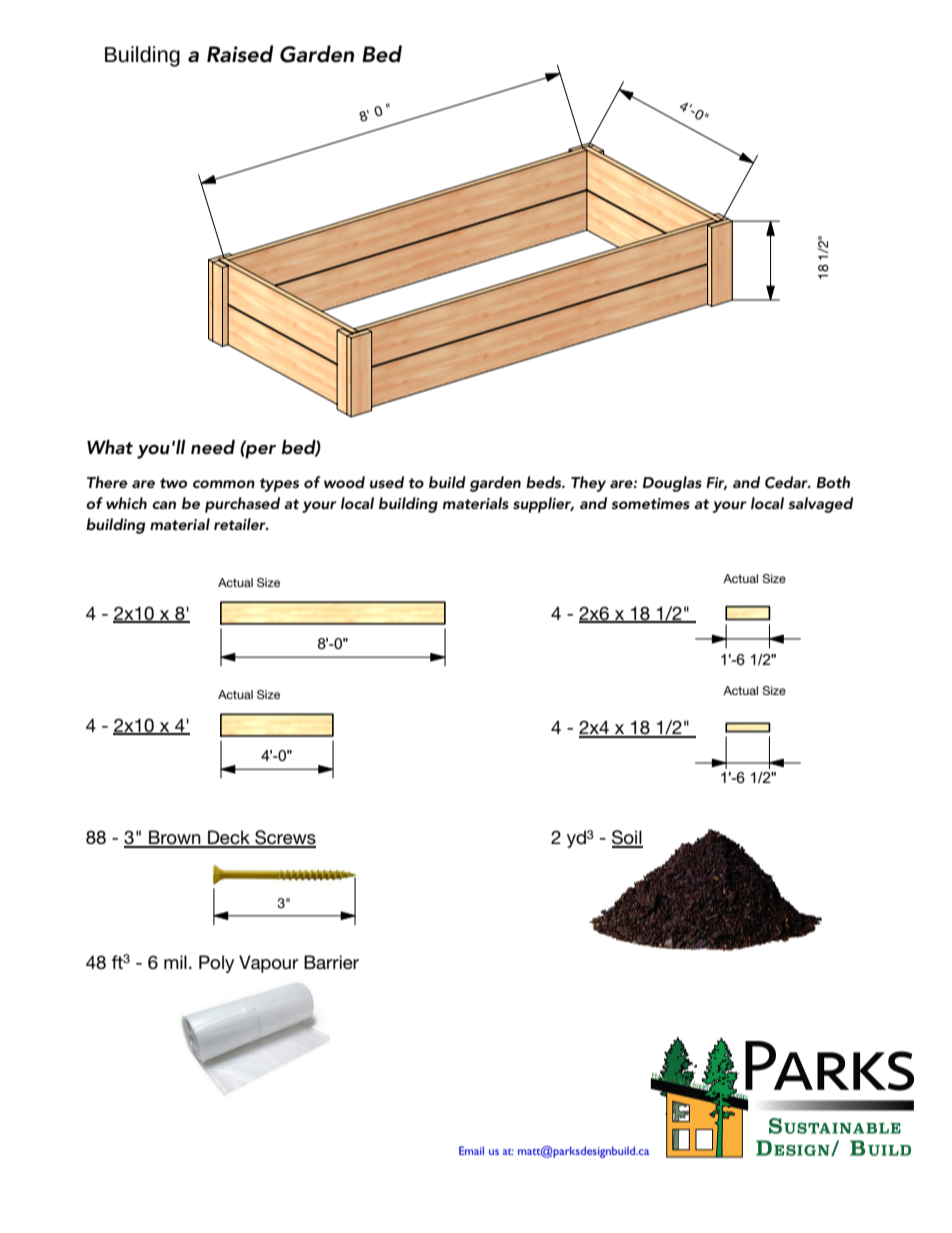  I want to click on Barrier, so click(331, 962).
